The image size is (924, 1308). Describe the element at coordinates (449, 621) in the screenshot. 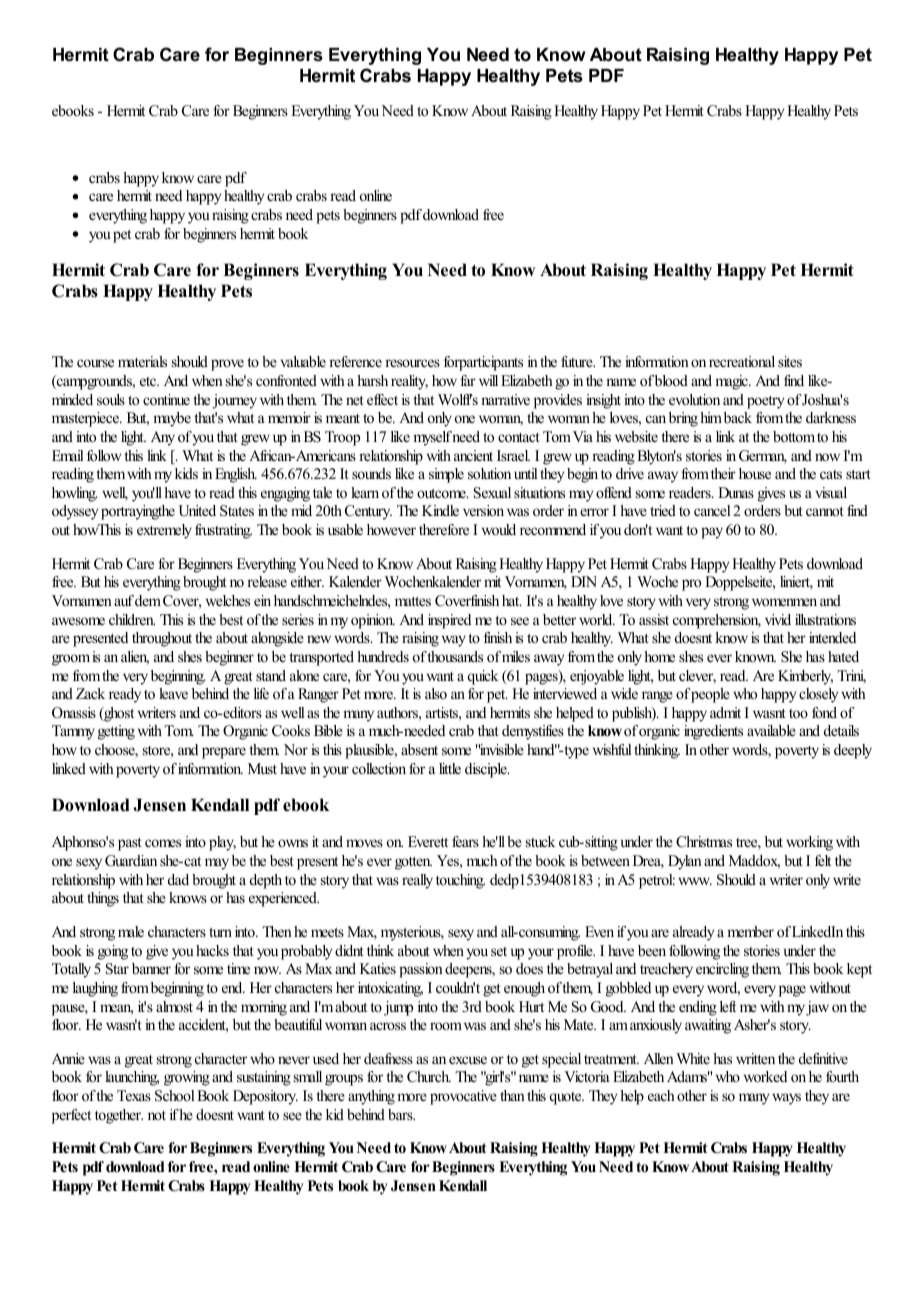

I see `inspired` at that location.
